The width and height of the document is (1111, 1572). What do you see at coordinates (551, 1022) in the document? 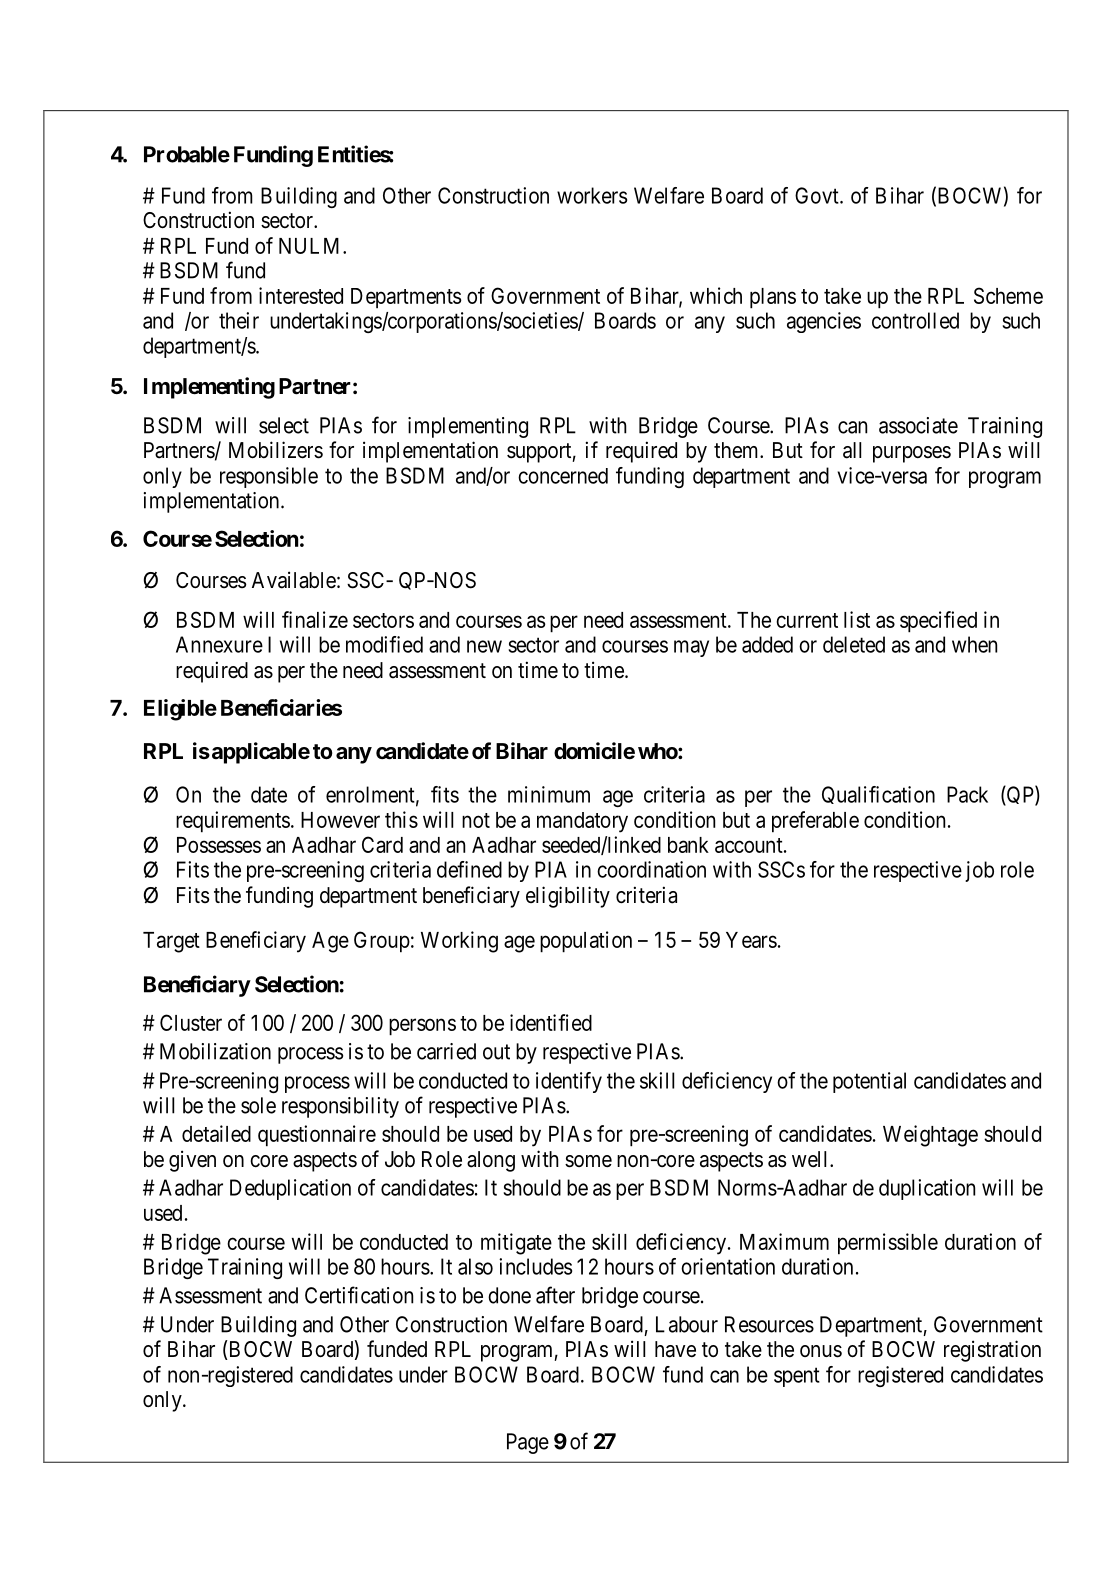
I see `identified` at bounding box center [551, 1022].
